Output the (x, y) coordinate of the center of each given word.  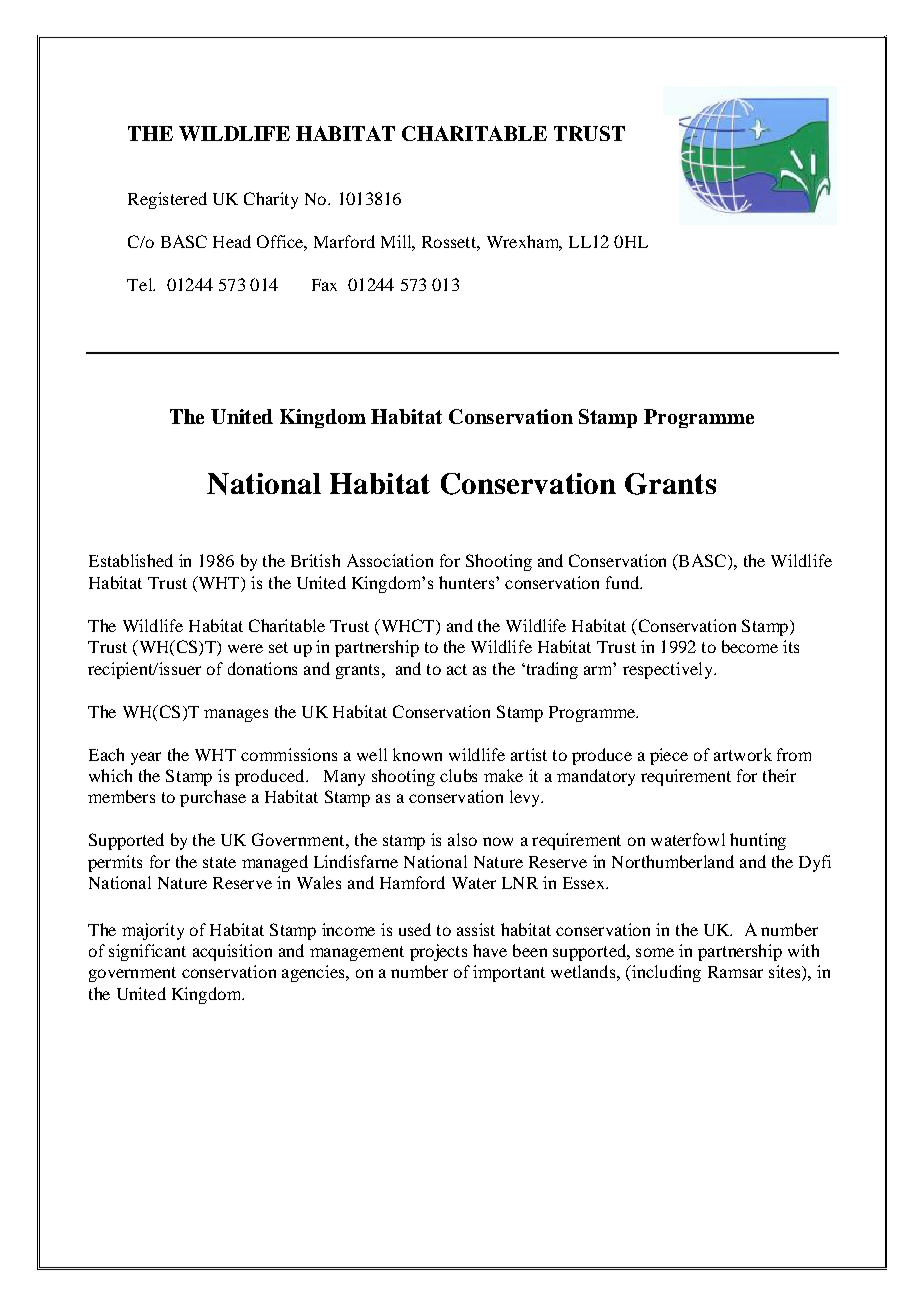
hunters (466, 582)
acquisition (232, 952)
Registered (167, 200)
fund (623, 582)
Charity (271, 200)
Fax (324, 285)
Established (131, 560)
